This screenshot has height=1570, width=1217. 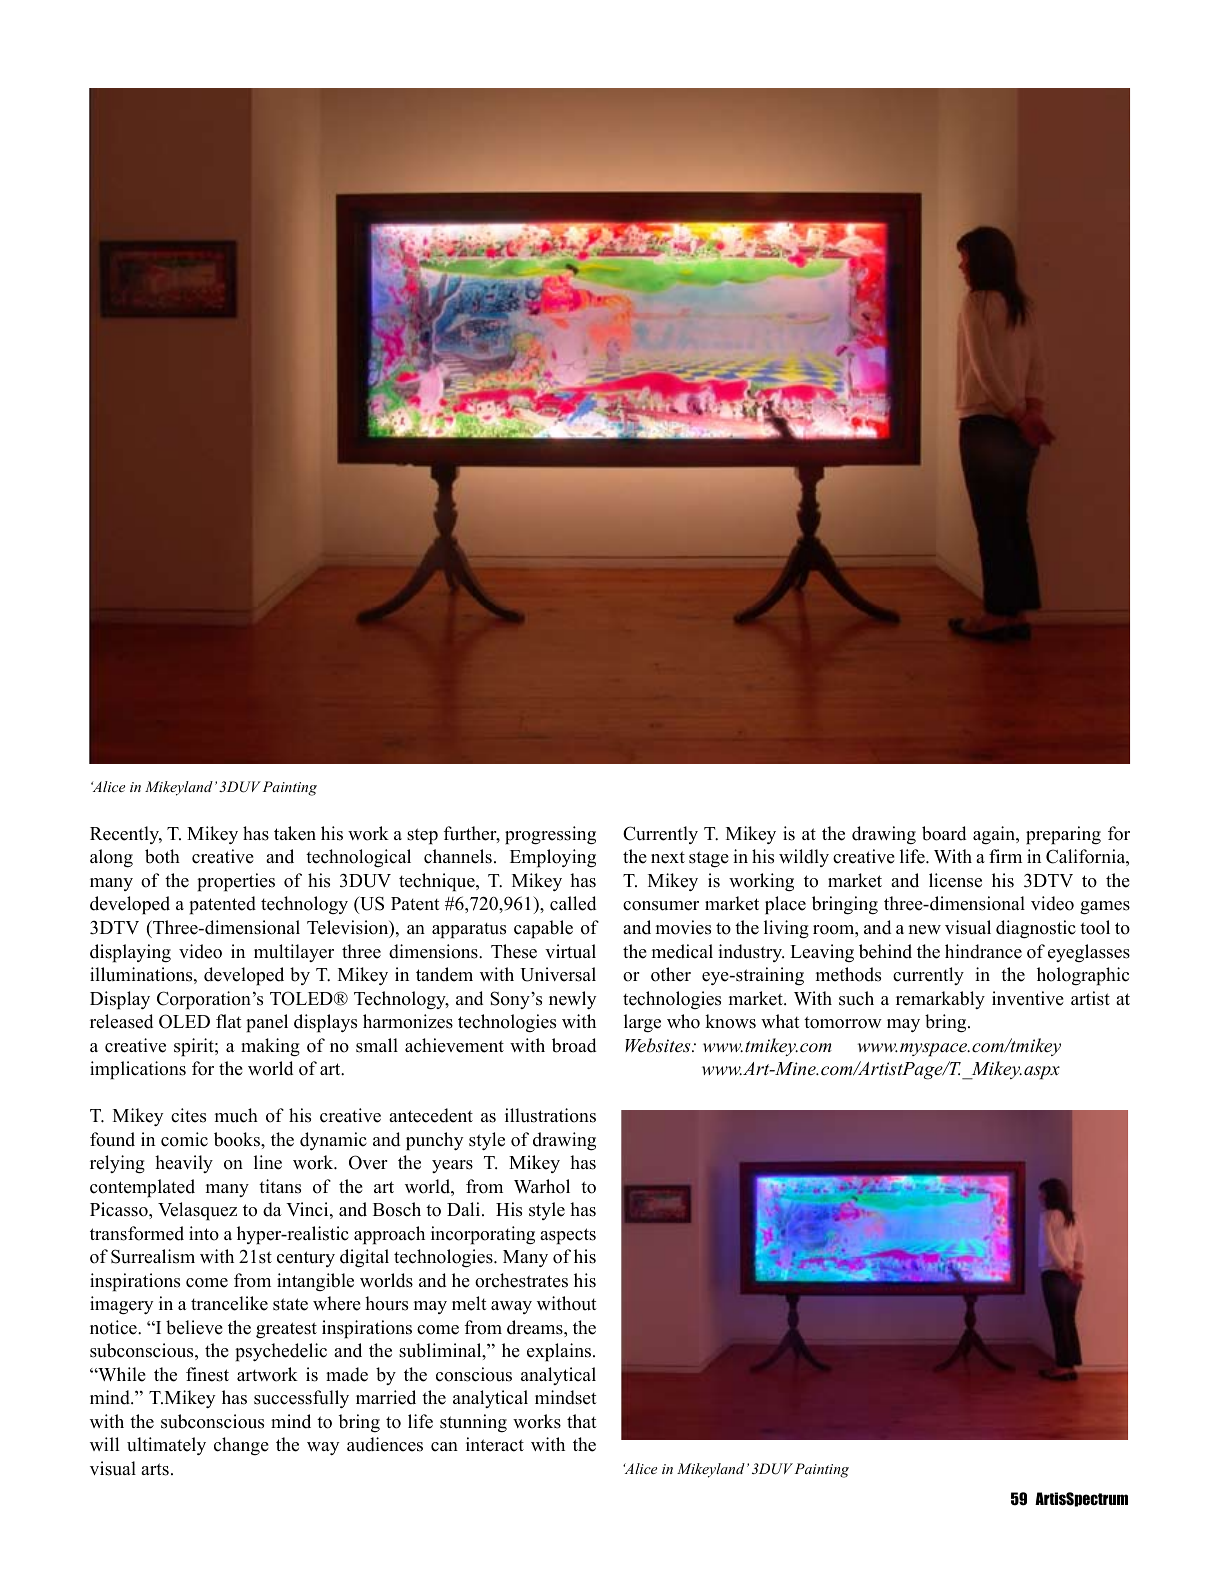 I want to click on firm, so click(x=1005, y=856).
